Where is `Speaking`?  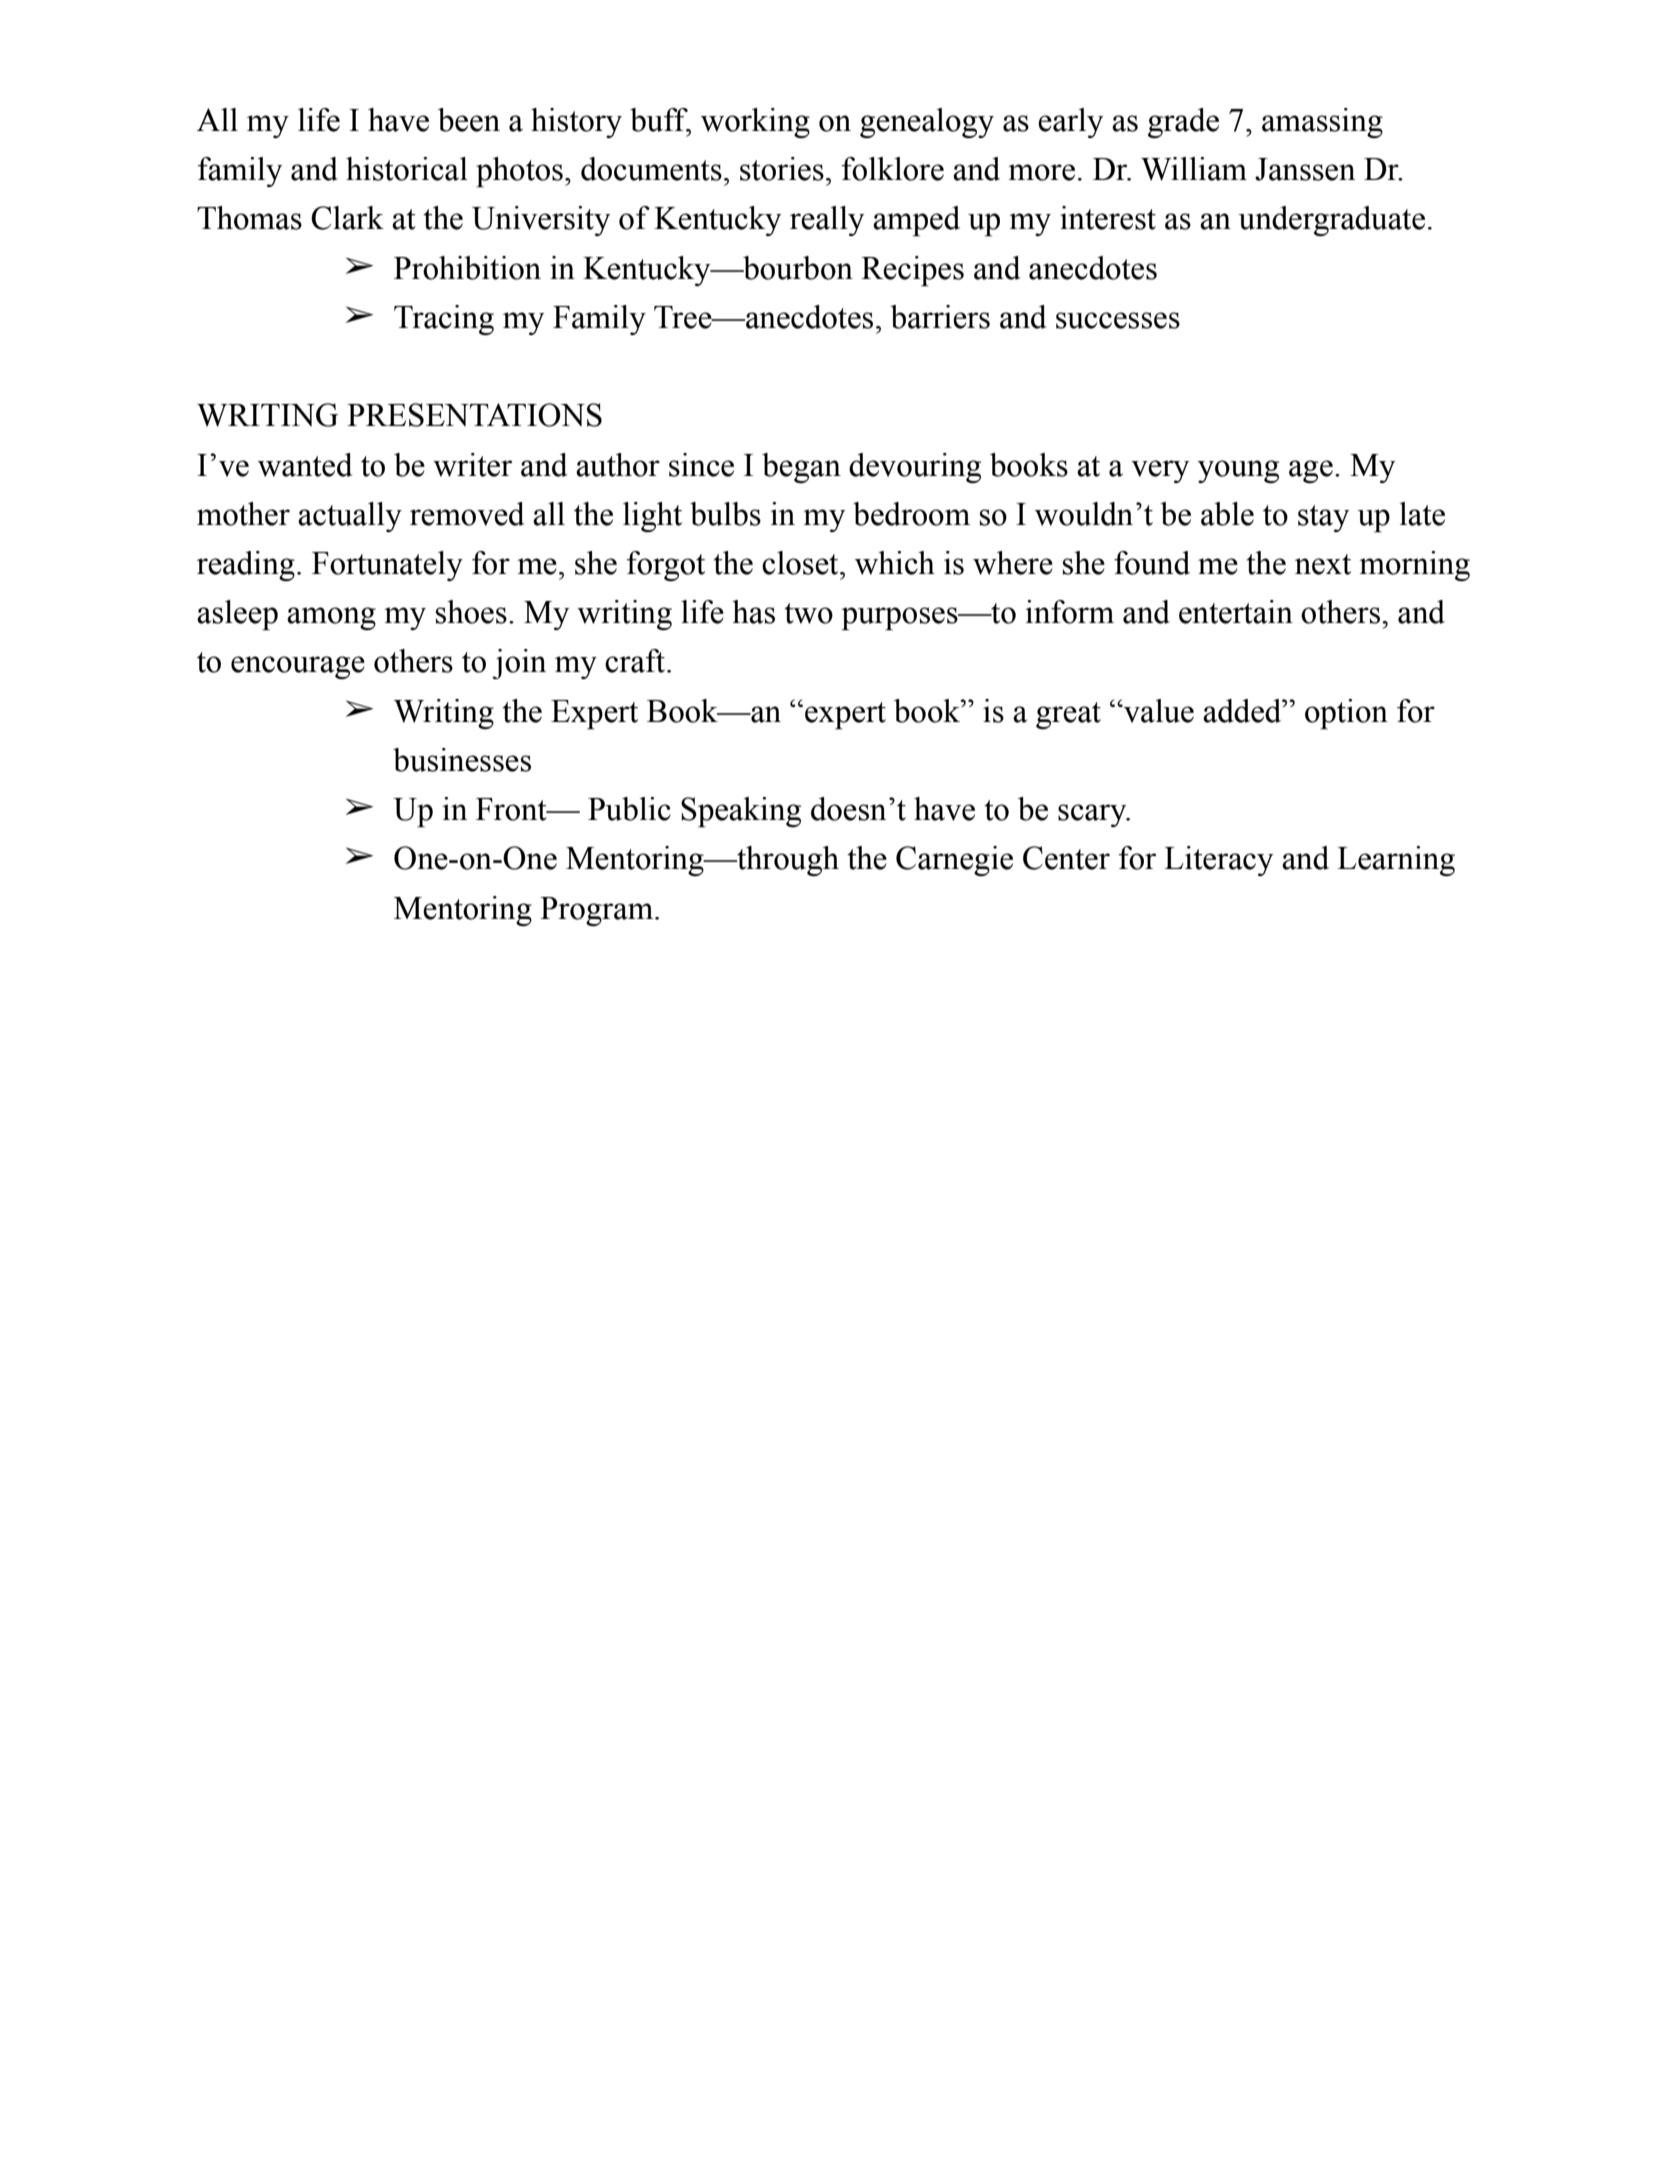
Speaking is located at coordinates (741, 812).
